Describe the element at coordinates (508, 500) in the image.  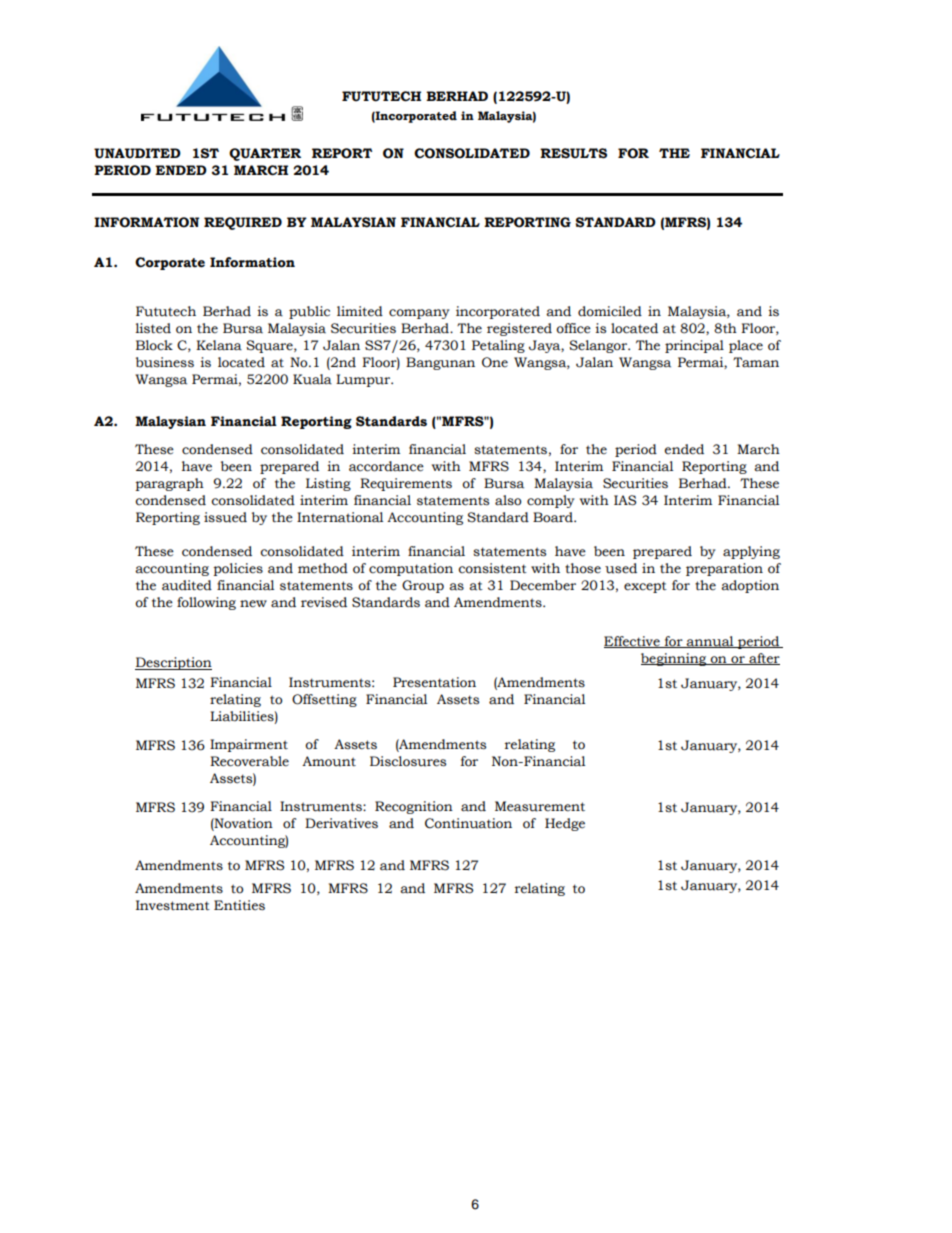
I see `also` at that location.
